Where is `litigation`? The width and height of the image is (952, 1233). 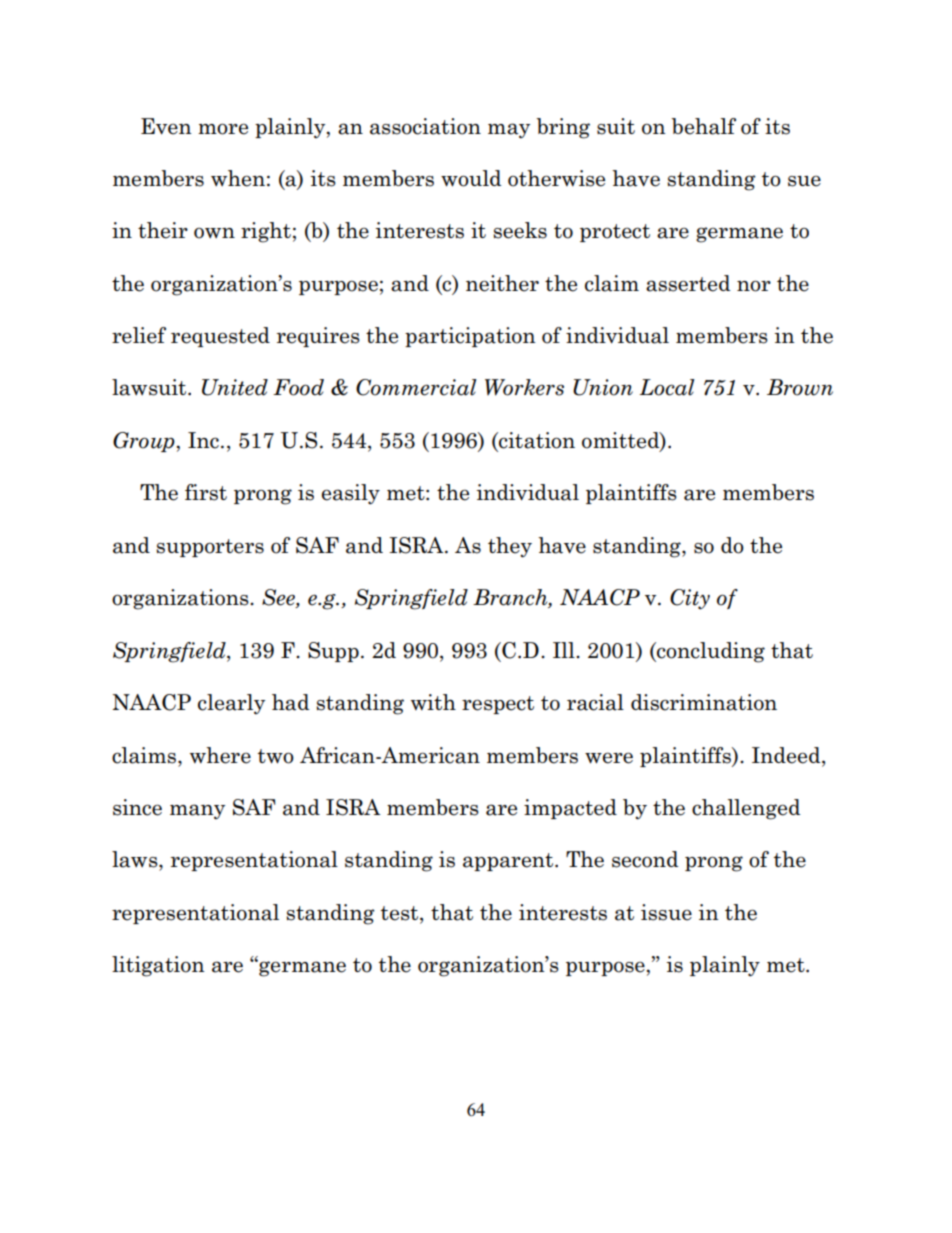
litigation is located at coordinates (158, 966).
